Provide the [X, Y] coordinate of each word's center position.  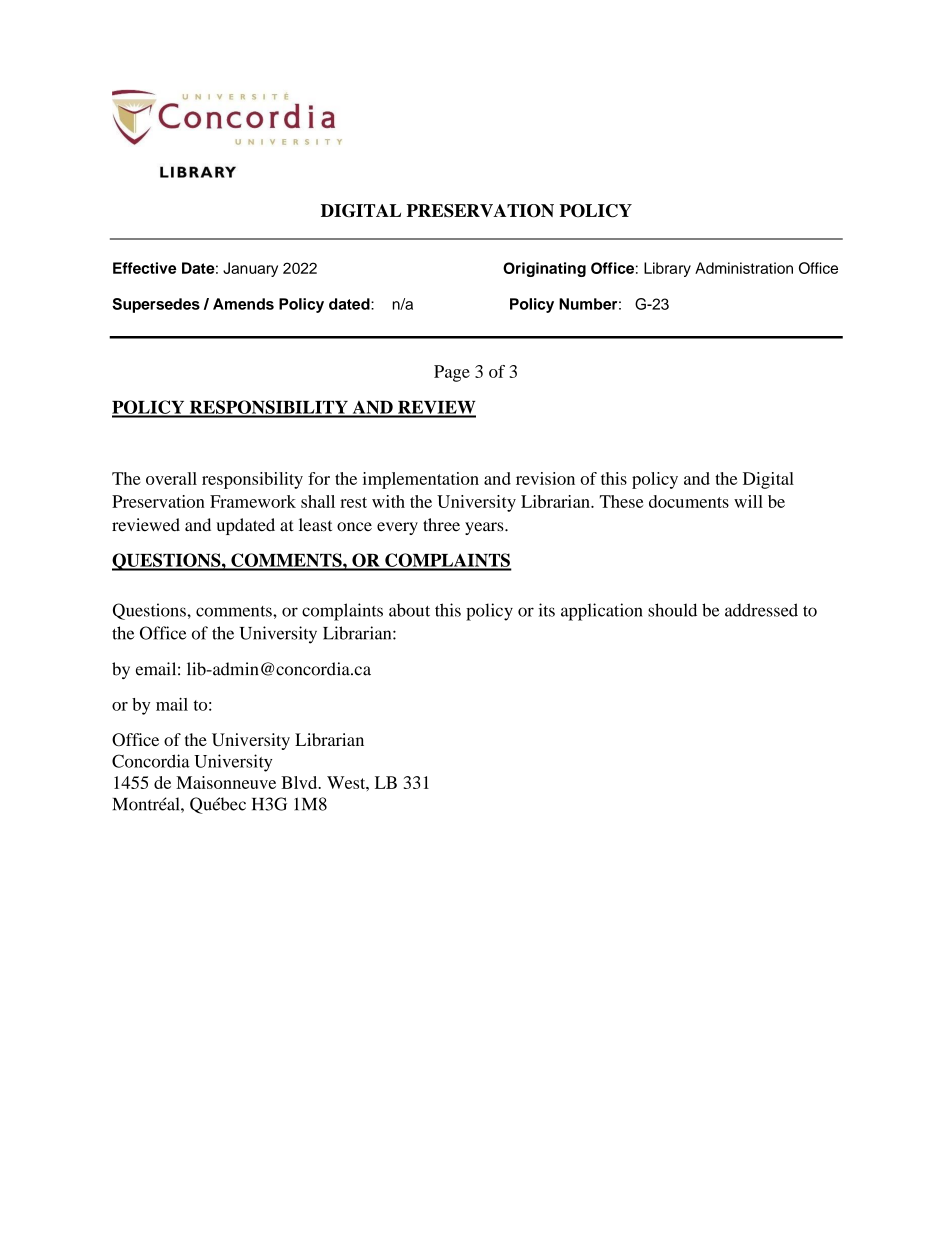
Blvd [300, 782]
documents [689, 501]
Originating [544, 269]
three [441, 524]
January [250, 269]
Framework [253, 501]
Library [667, 269]
